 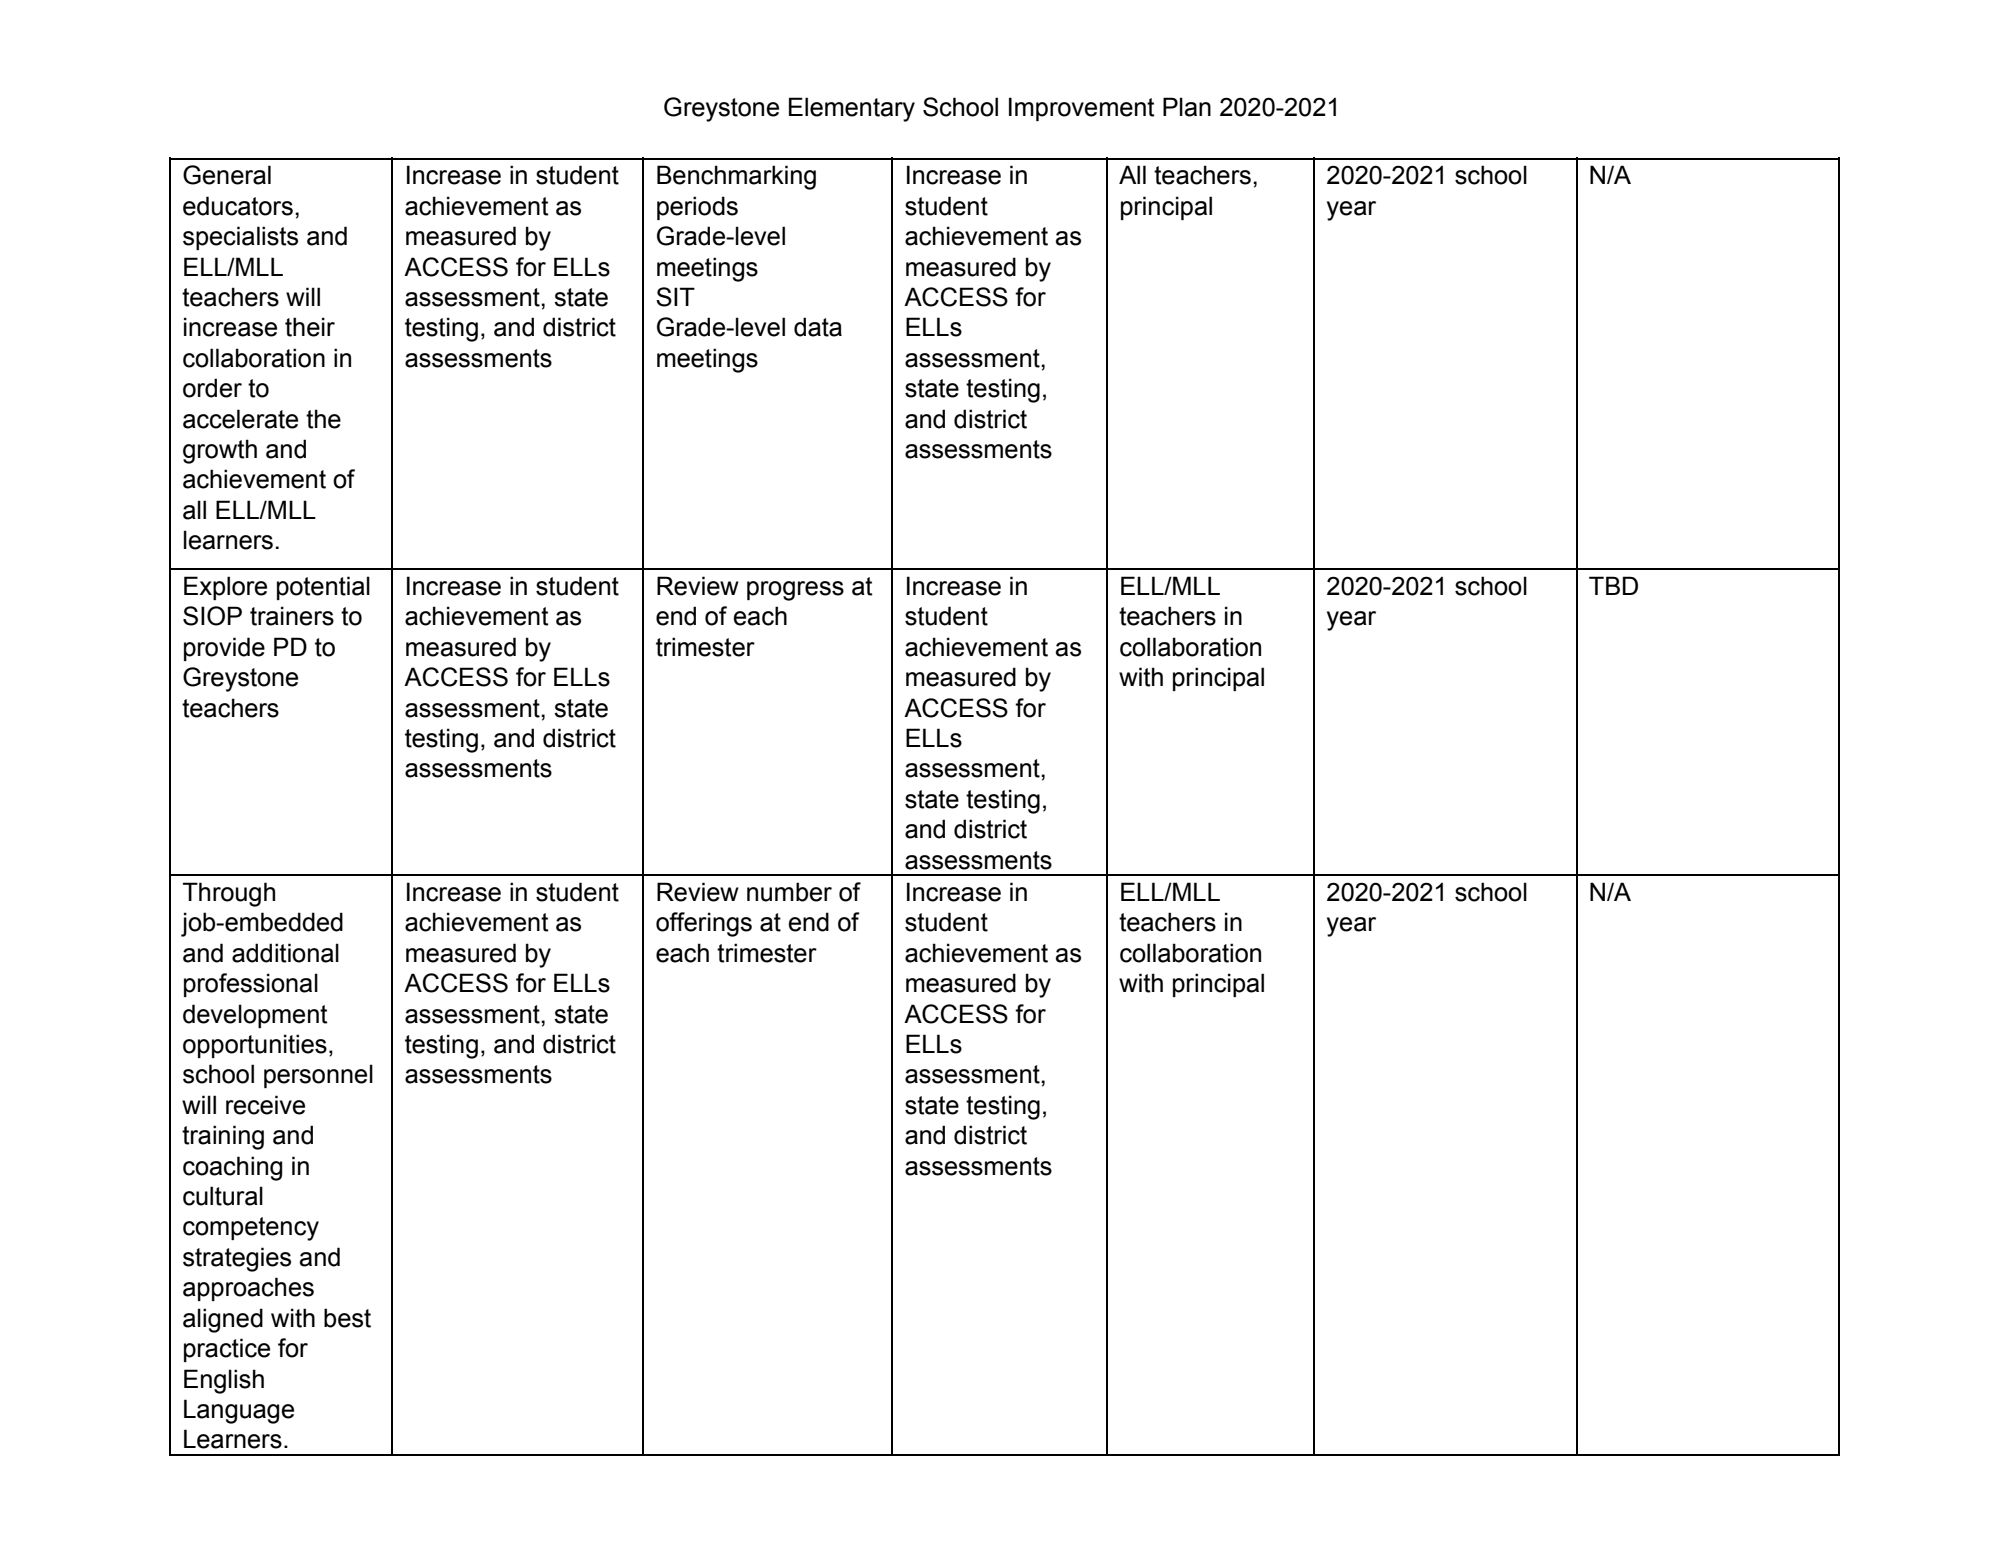 I want to click on General, so click(x=227, y=175).
